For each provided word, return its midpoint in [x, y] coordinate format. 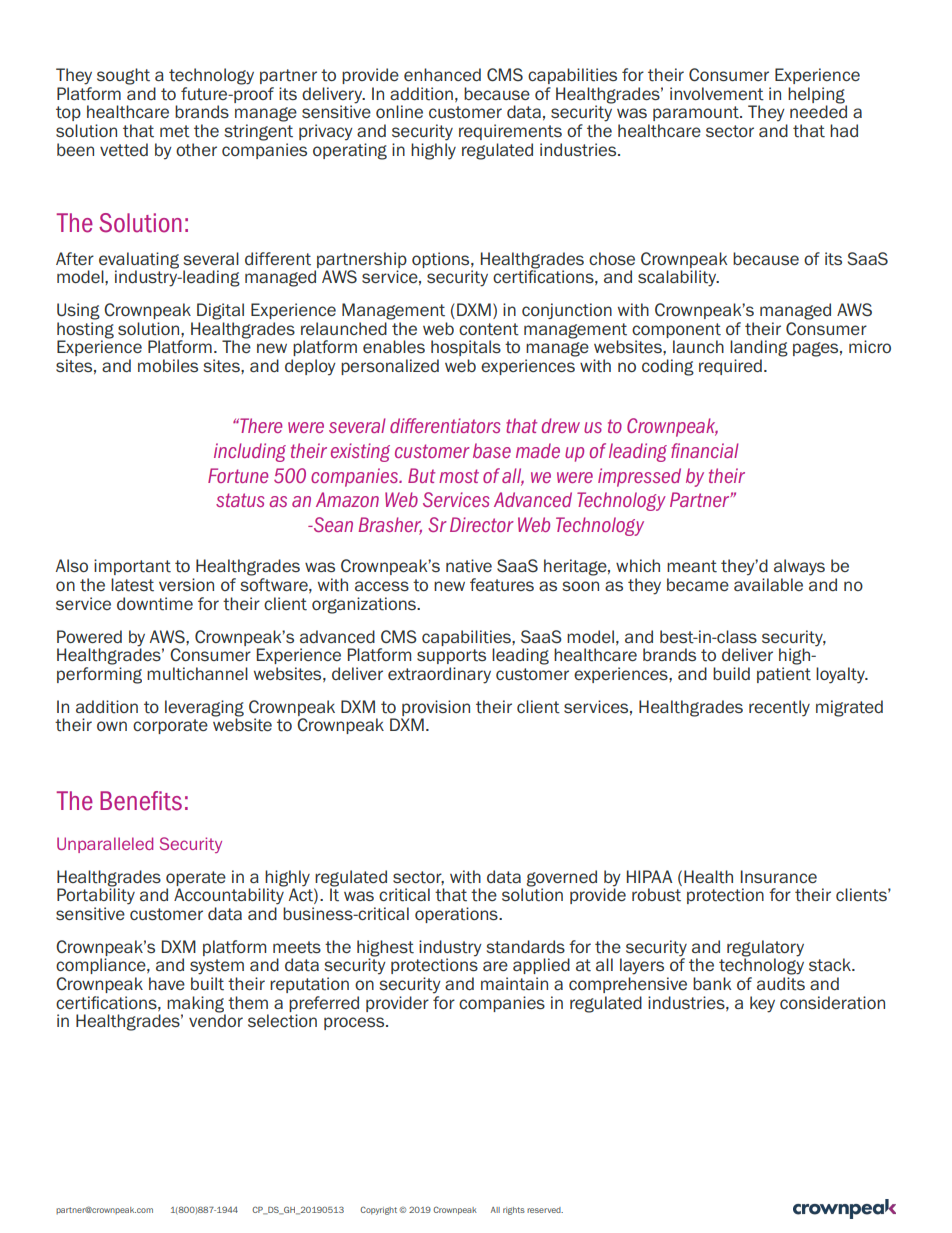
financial [705, 450]
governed [562, 878]
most [459, 476]
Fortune [238, 475]
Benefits [141, 801]
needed [818, 110]
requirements [510, 132]
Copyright [378, 1210]
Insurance [779, 876]
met [175, 131]
